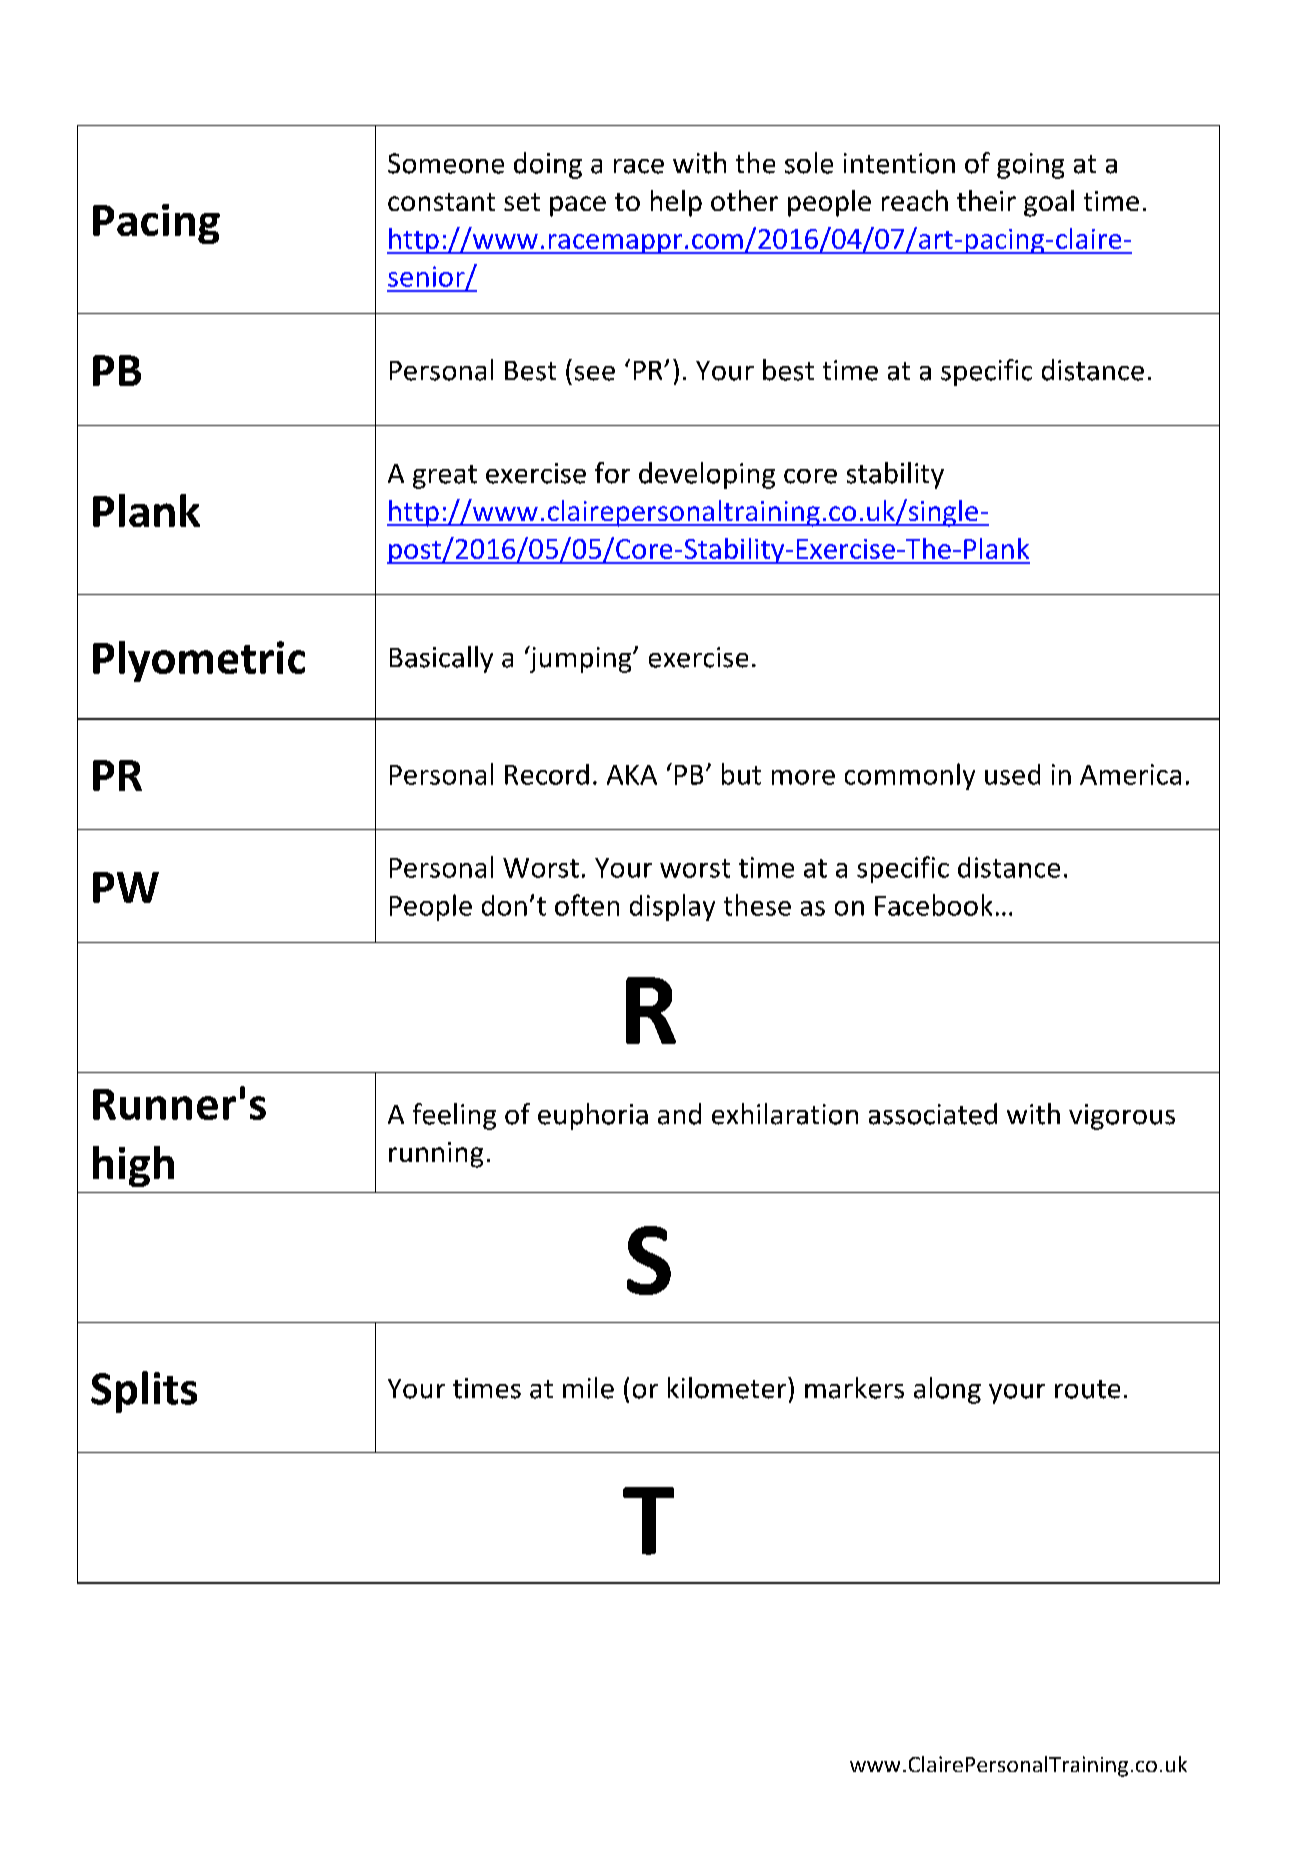  Describe the element at coordinates (947, 1390) in the screenshot. I see `along` at that location.
